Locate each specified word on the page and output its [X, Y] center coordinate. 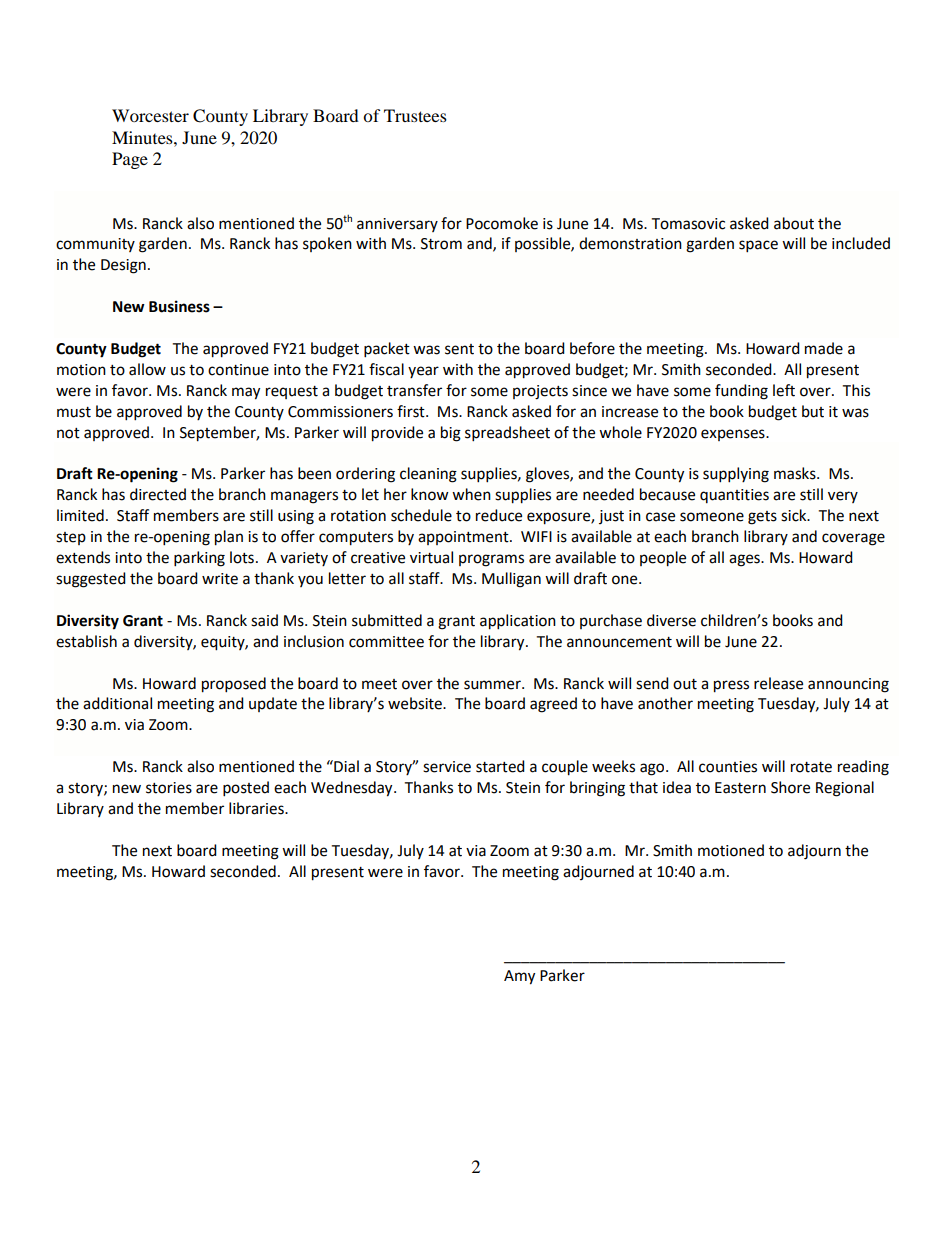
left [784, 390]
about [794, 223]
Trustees [415, 115]
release [778, 683]
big [451, 434]
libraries [257, 808]
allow [147, 369]
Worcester [150, 115]
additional [117, 703]
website [416, 703]
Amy [519, 977]
